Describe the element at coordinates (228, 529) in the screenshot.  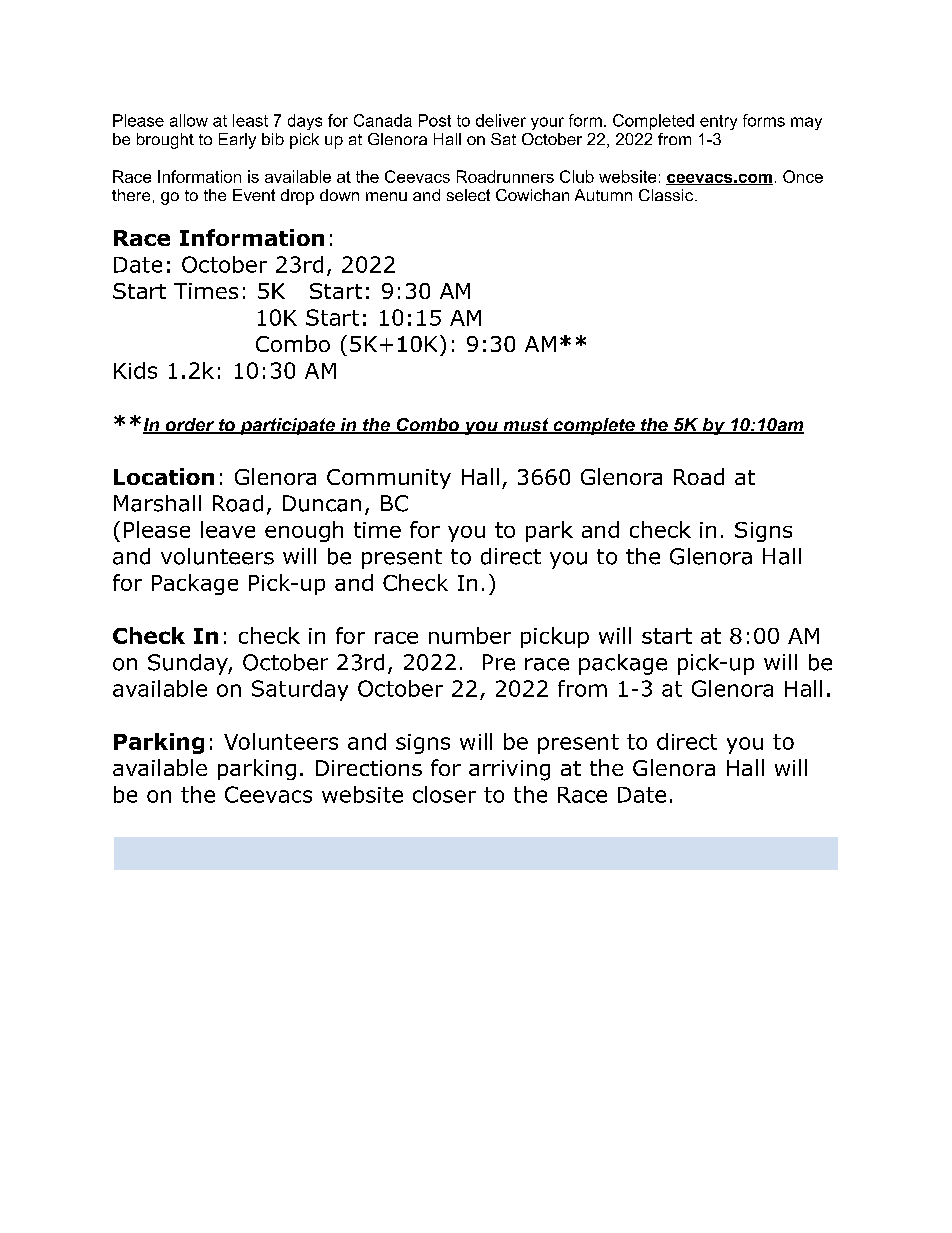
I see `leave` at that location.
